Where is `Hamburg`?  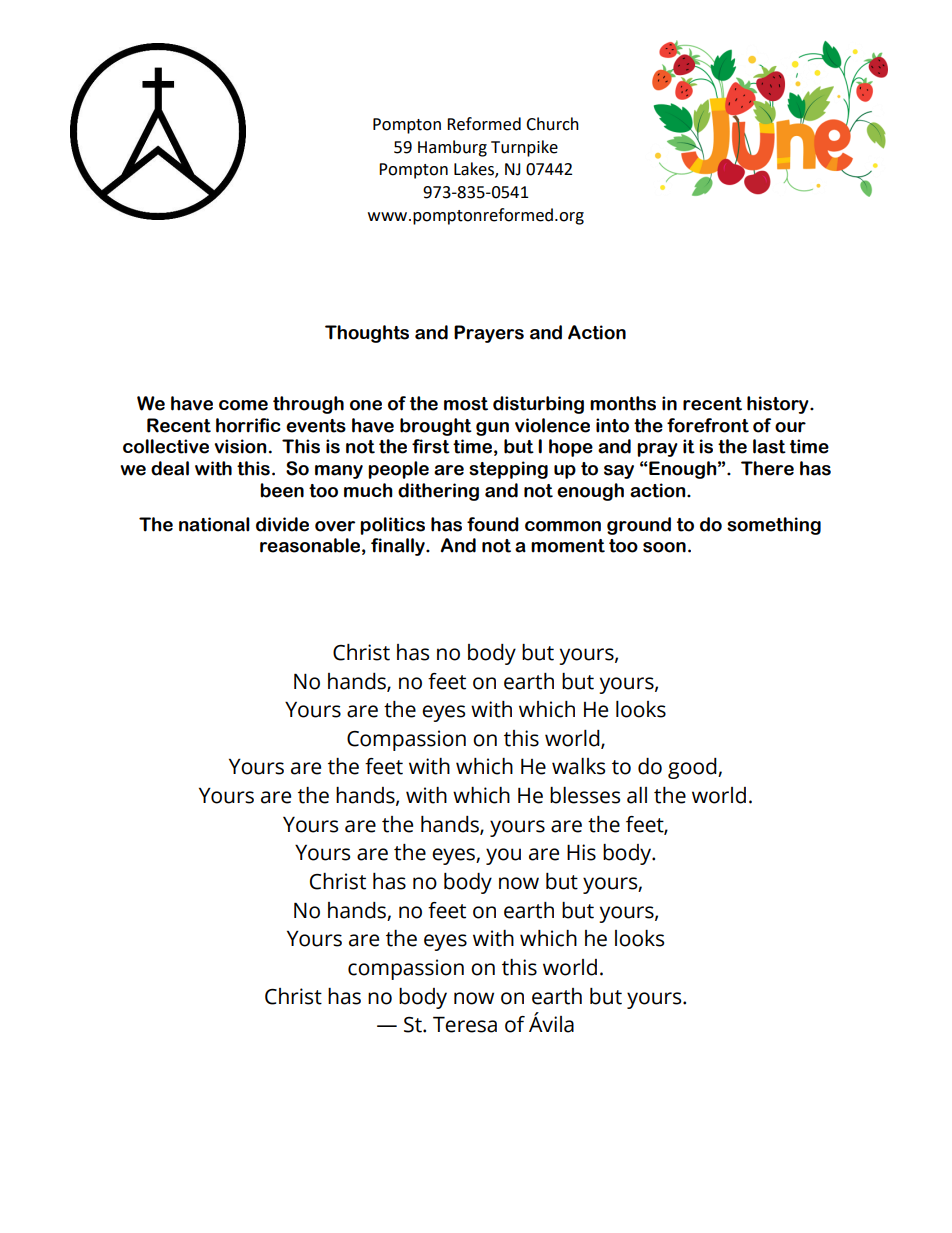 Hamburg is located at coordinates (452, 148).
